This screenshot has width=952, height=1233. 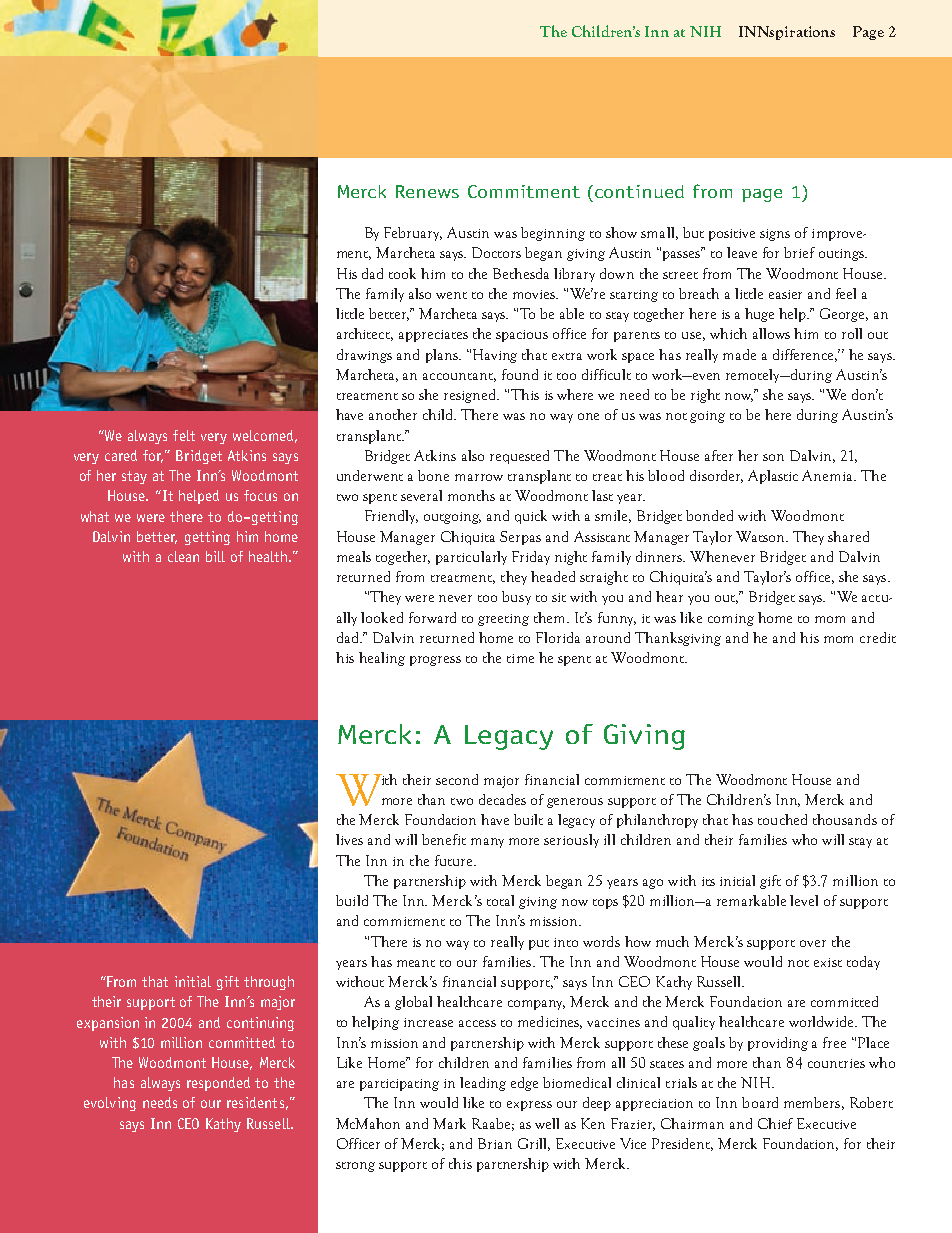 I want to click on Doctors, so click(x=496, y=252).
